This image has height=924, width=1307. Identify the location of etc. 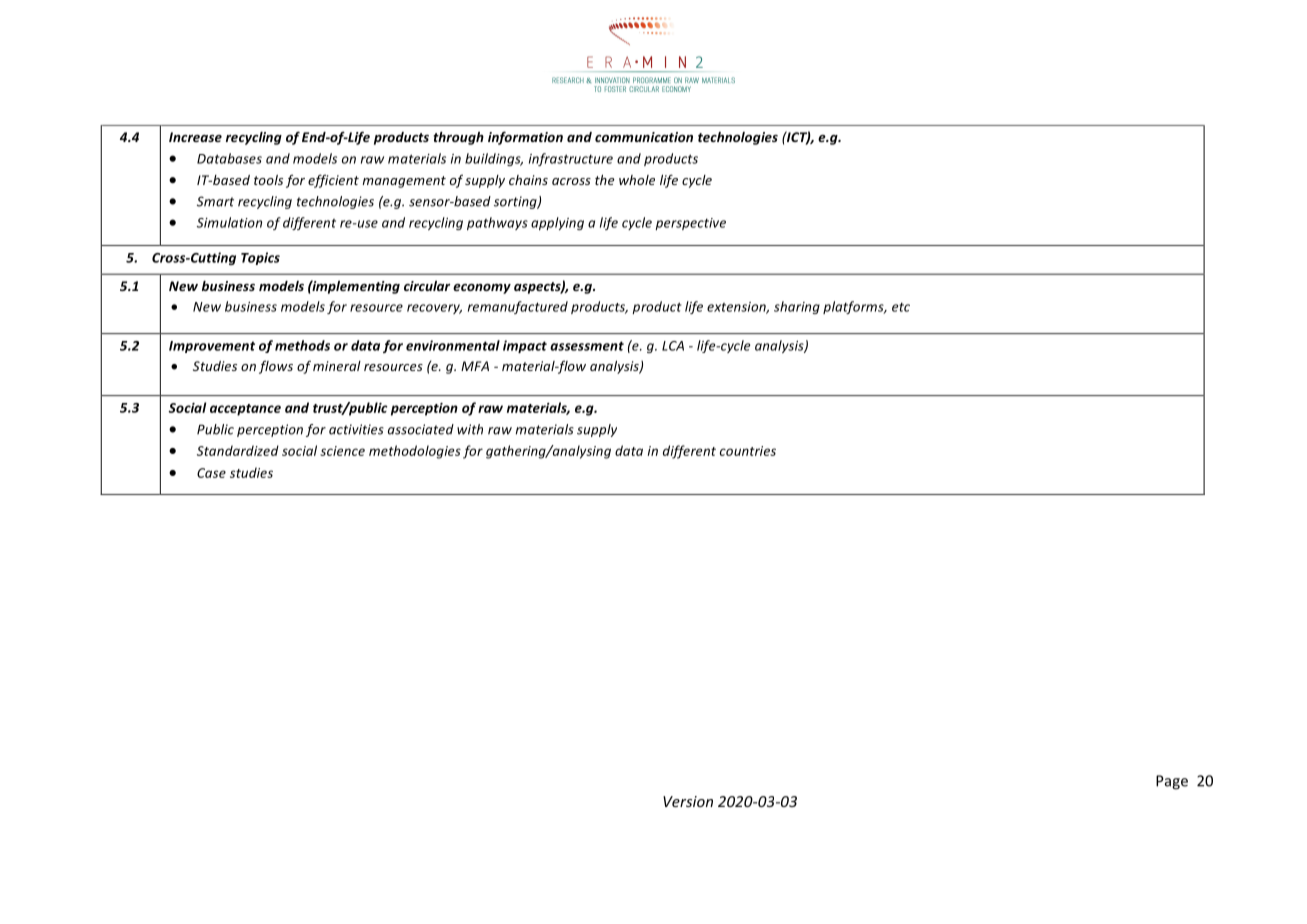
(901, 307).
